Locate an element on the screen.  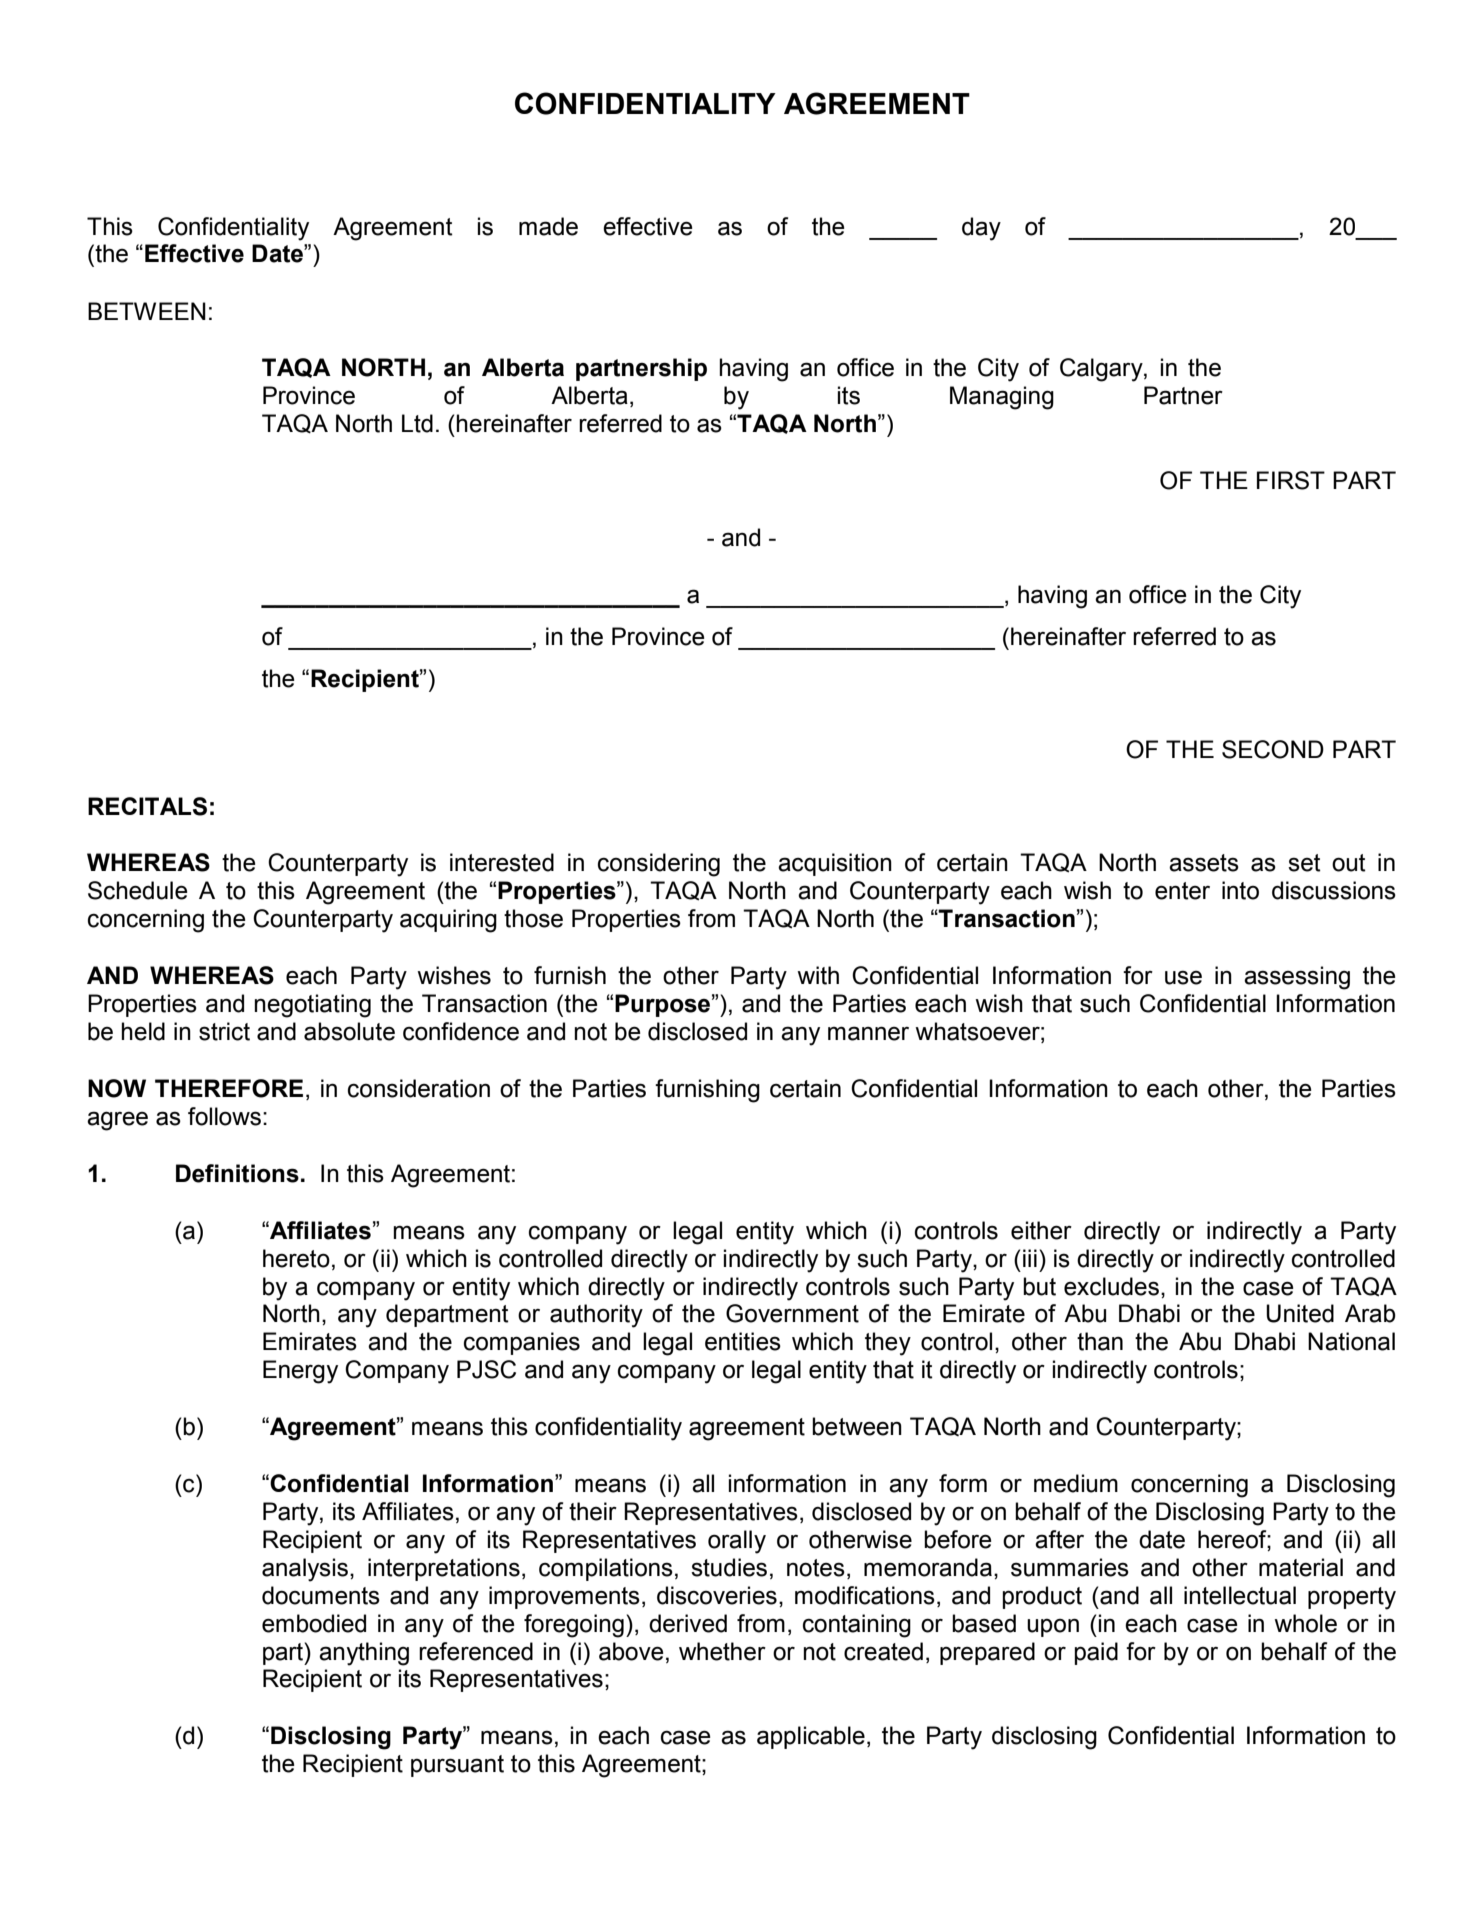
paid is located at coordinates (1096, 1653).
